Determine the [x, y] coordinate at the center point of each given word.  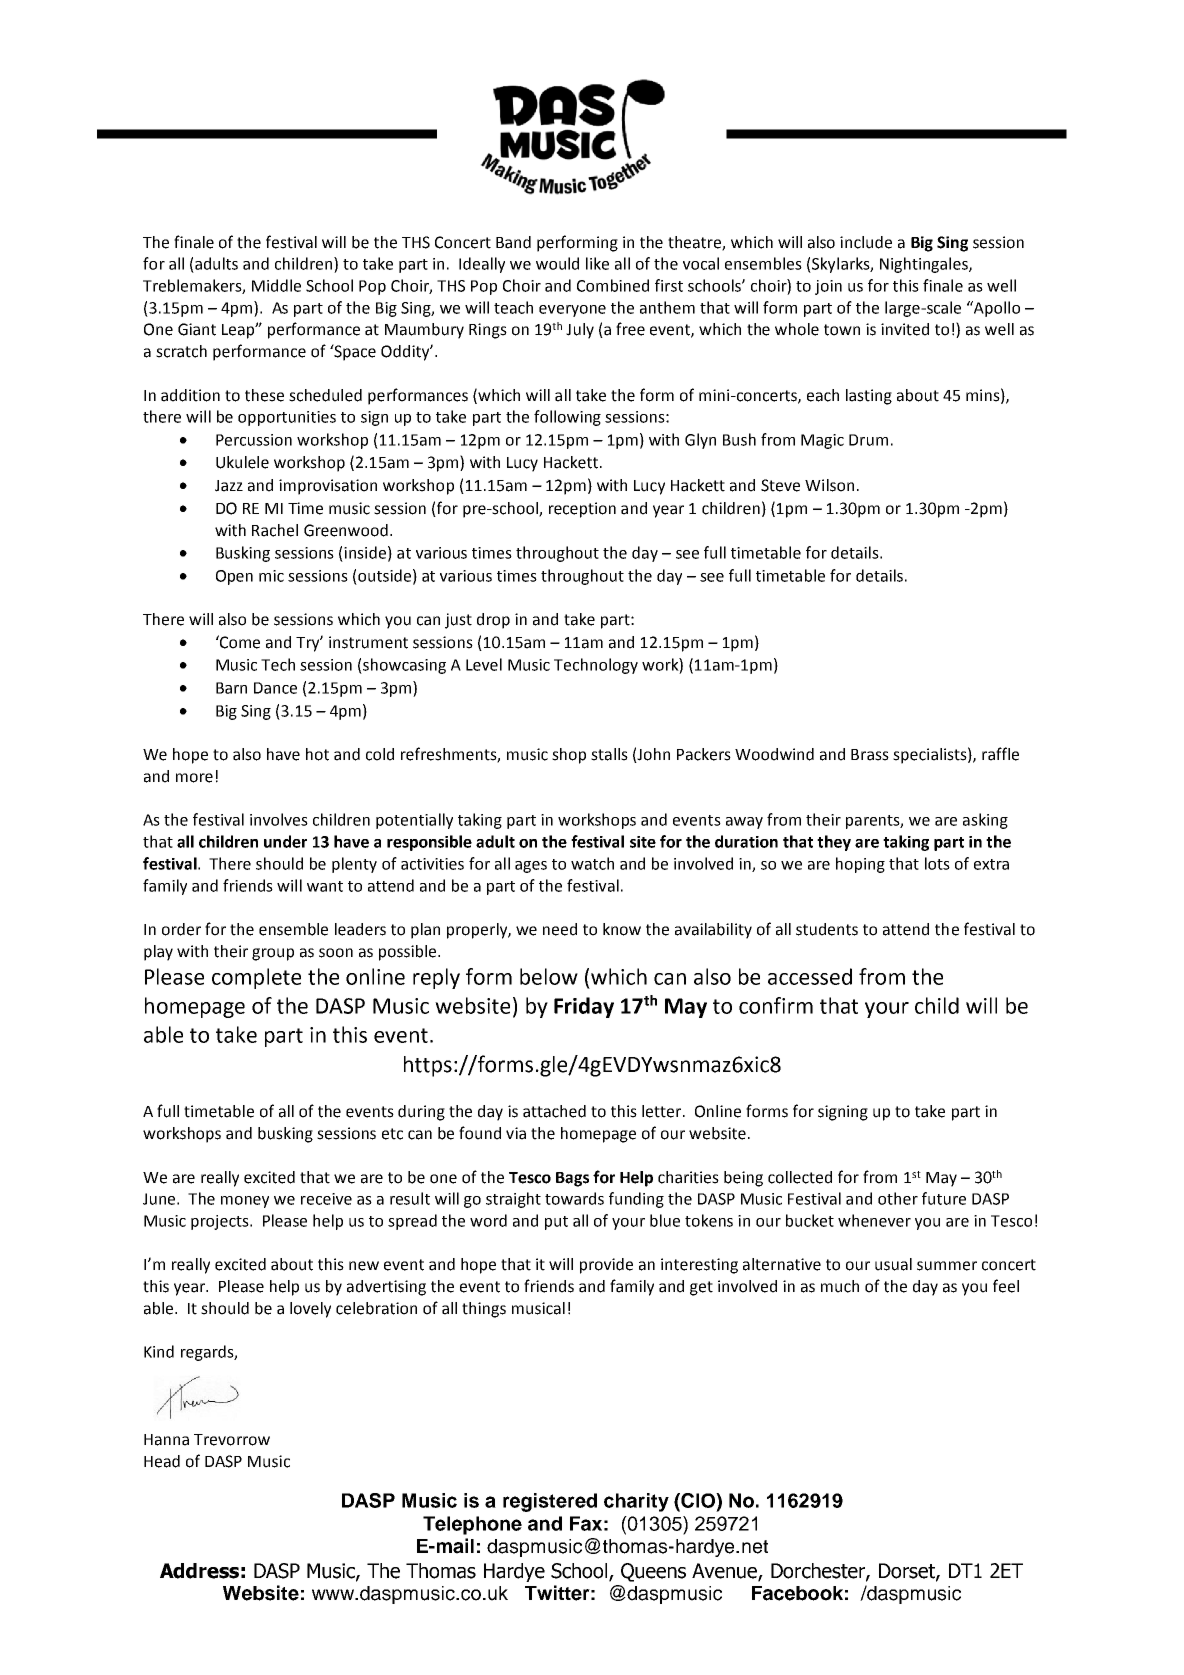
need [560, 929]
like [597, 263]
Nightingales [925, 265]
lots [937, 863]
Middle [276, 285]
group [273, 954]
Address [199, 1571]
